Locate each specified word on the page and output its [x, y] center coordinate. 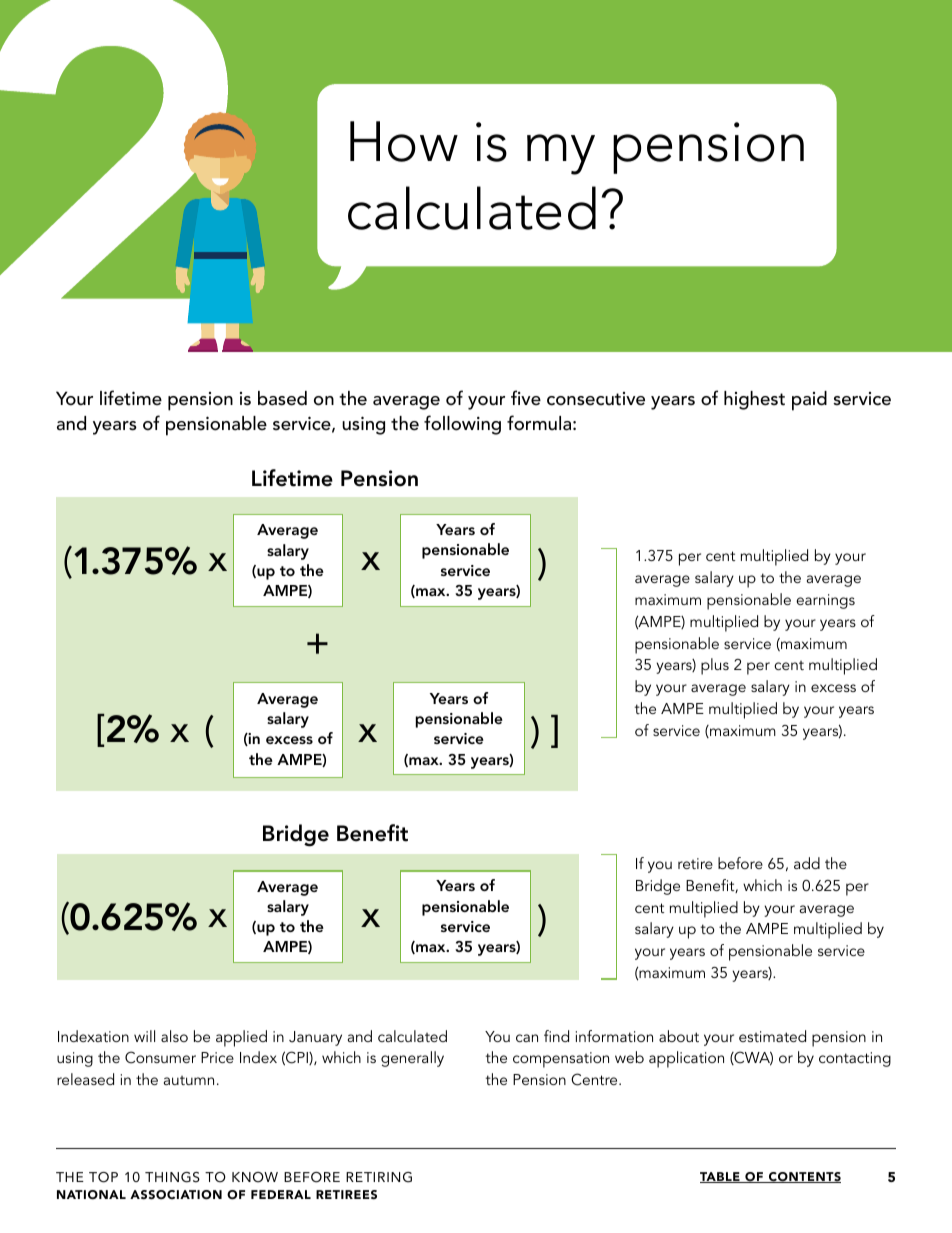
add [807, 863]
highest [754, 400]
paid [809, 401]
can [527, 1038]
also [174, 1036]
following [462, 425]
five [526, 398]
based [282, 398]
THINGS [172, 1177]
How [404, 141]
